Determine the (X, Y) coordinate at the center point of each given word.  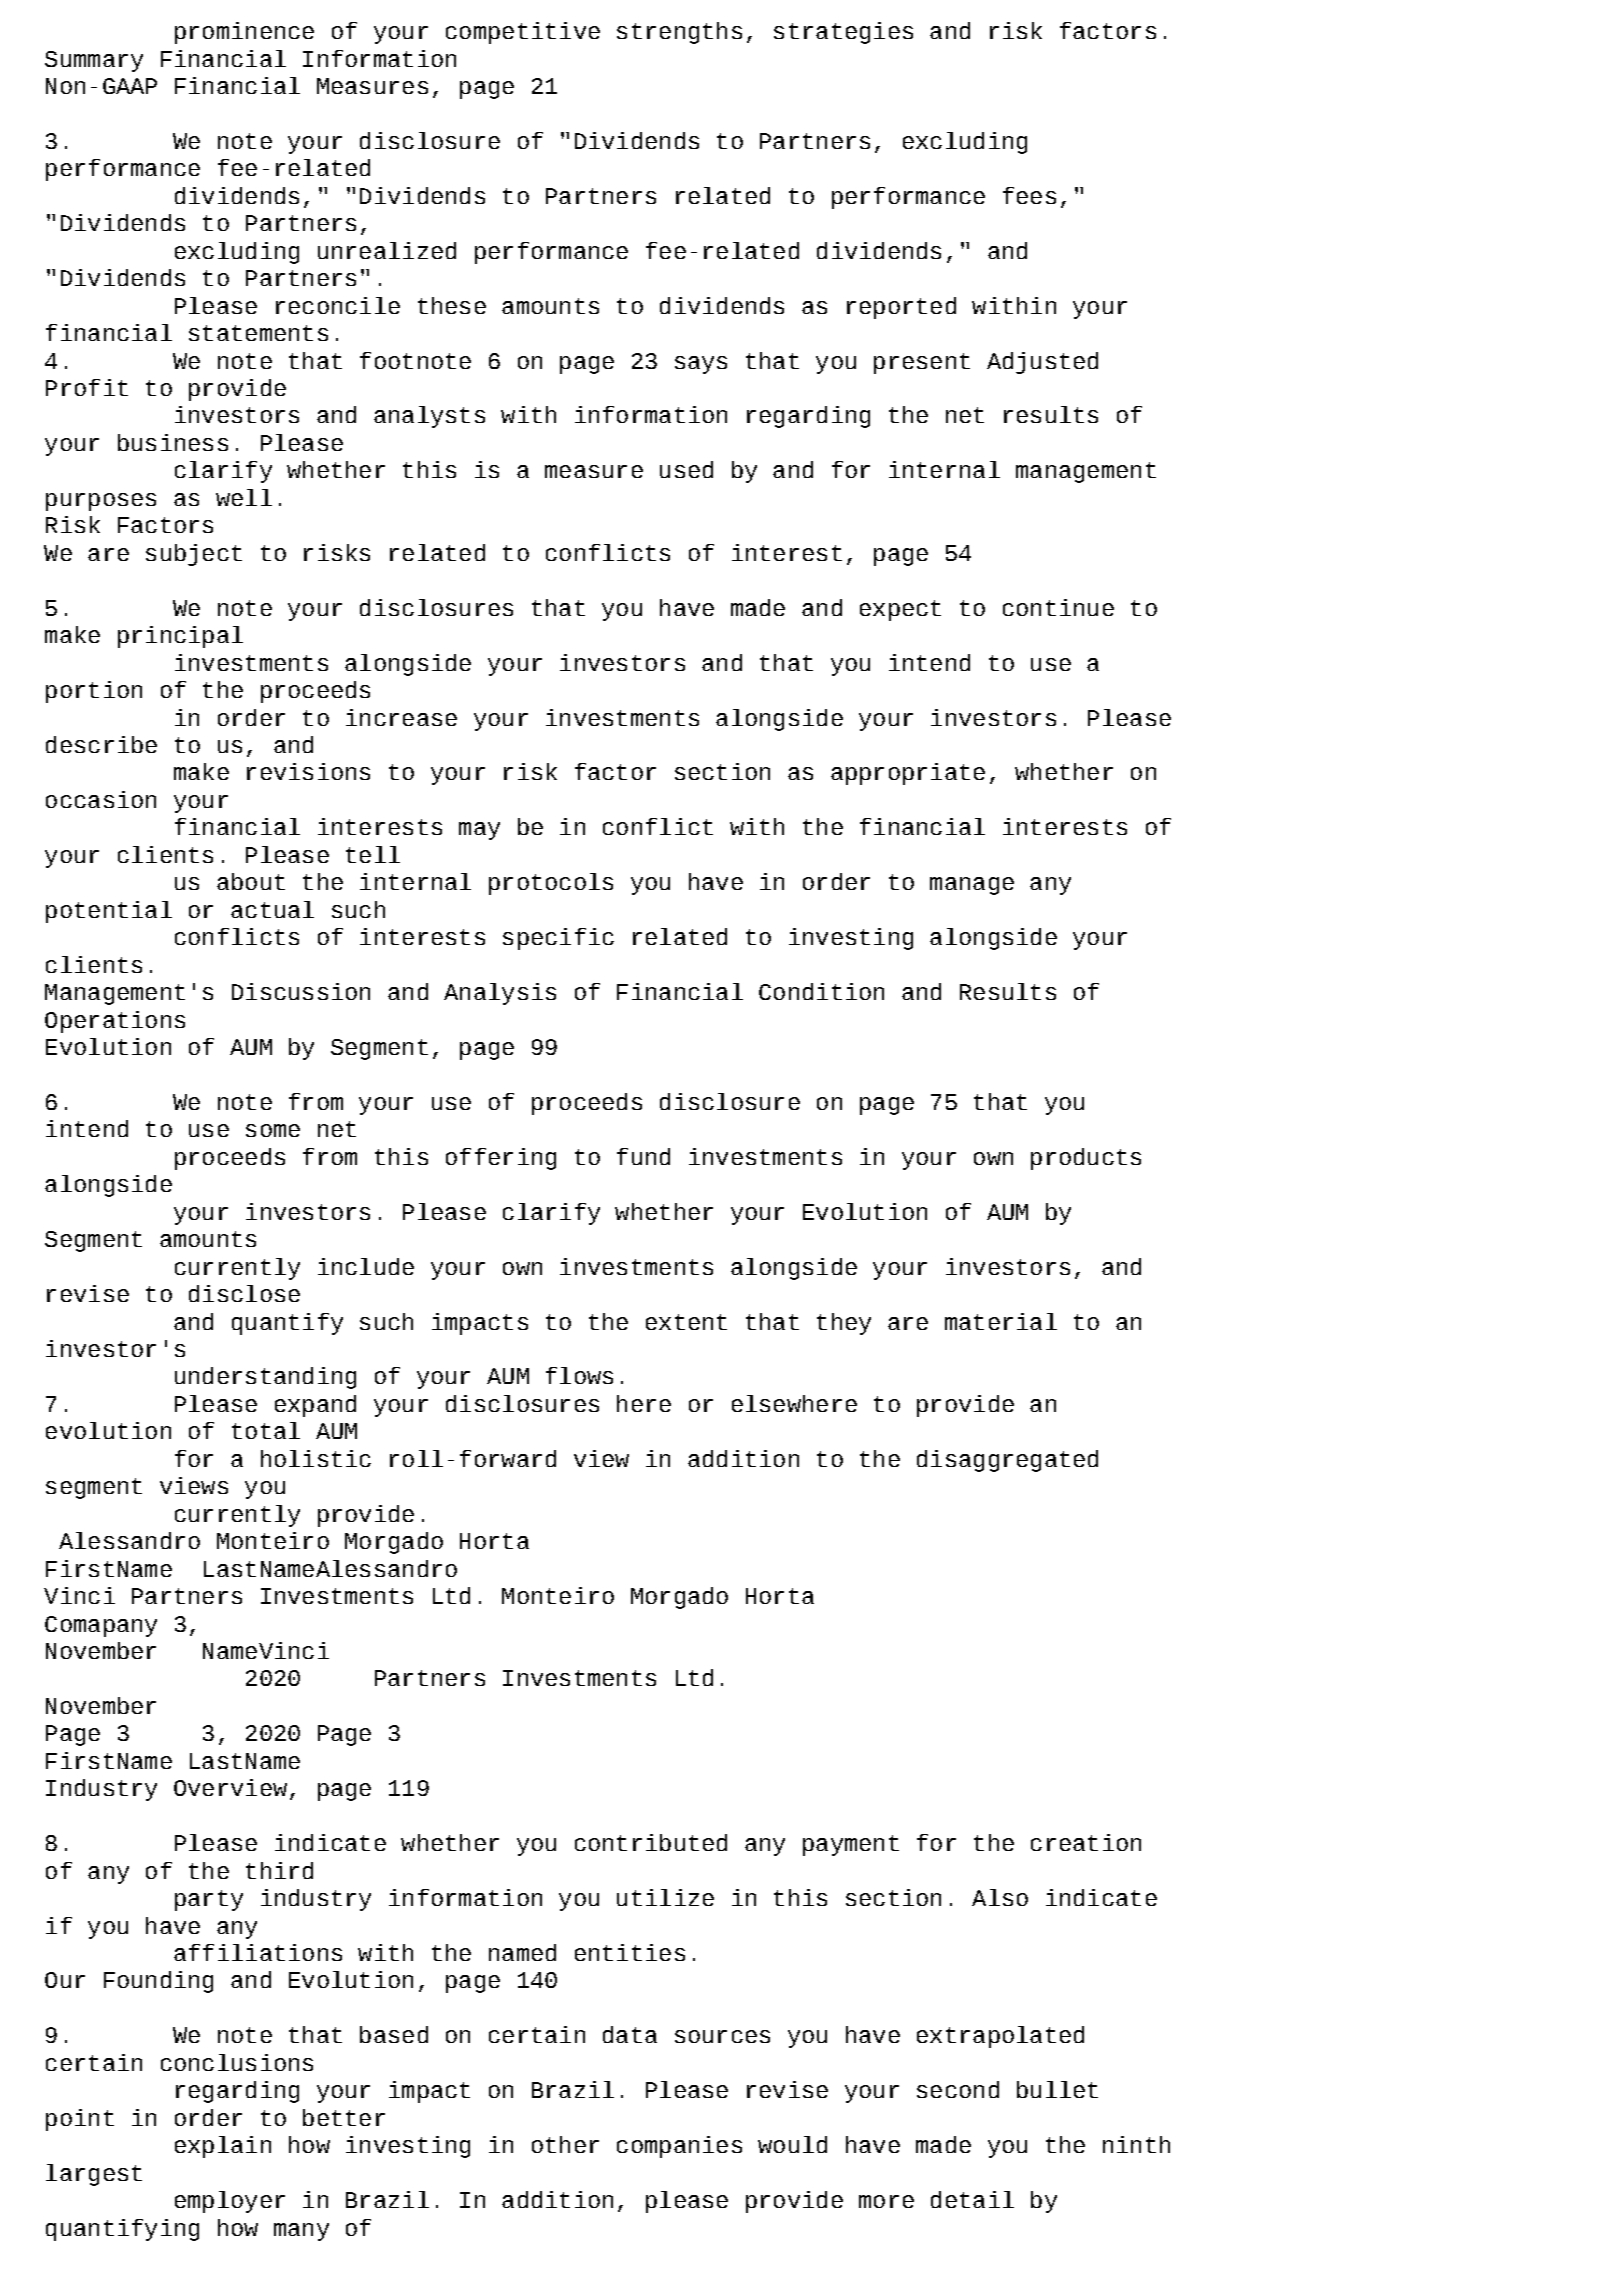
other (565, 2144)
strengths (679, 33)
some (273, 1130)
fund (643, 1156)
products (1086, 1159)
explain (223, 2147)
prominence (244, 33)
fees (1029, 195)
